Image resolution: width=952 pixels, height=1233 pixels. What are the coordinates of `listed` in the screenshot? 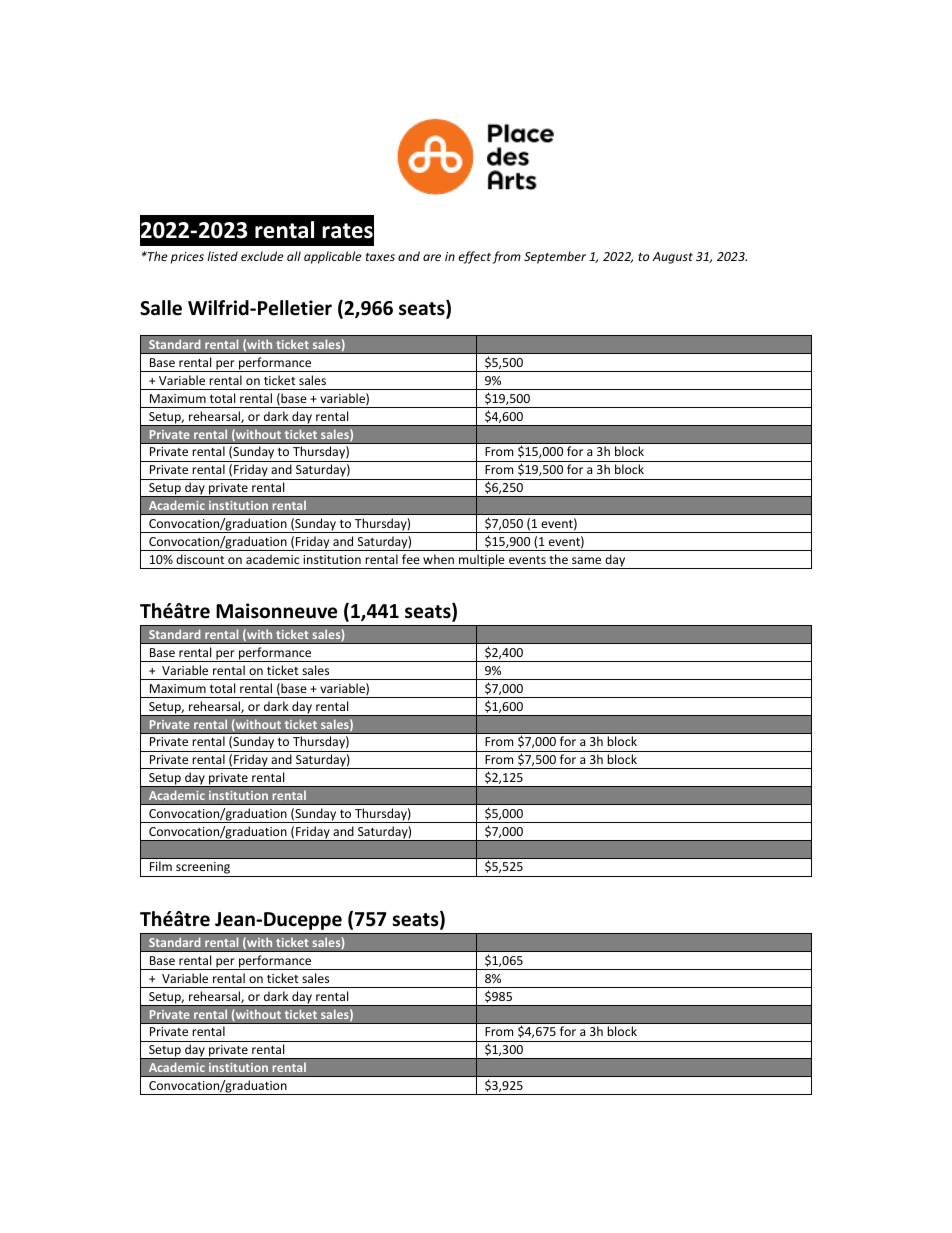 It's located at (222, 256).
